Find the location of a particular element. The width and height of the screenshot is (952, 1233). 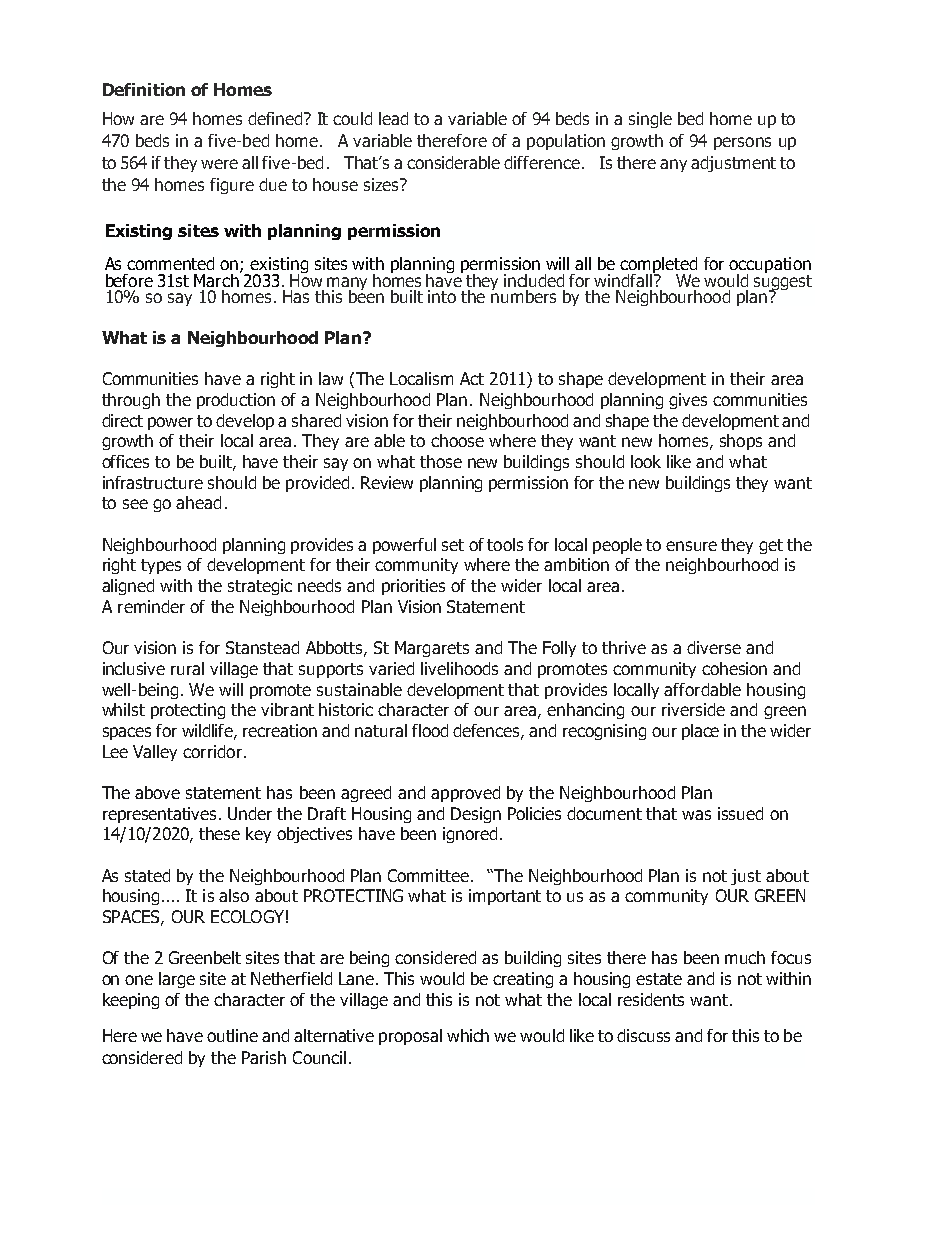

lead is located at coordinates (393, 118).
